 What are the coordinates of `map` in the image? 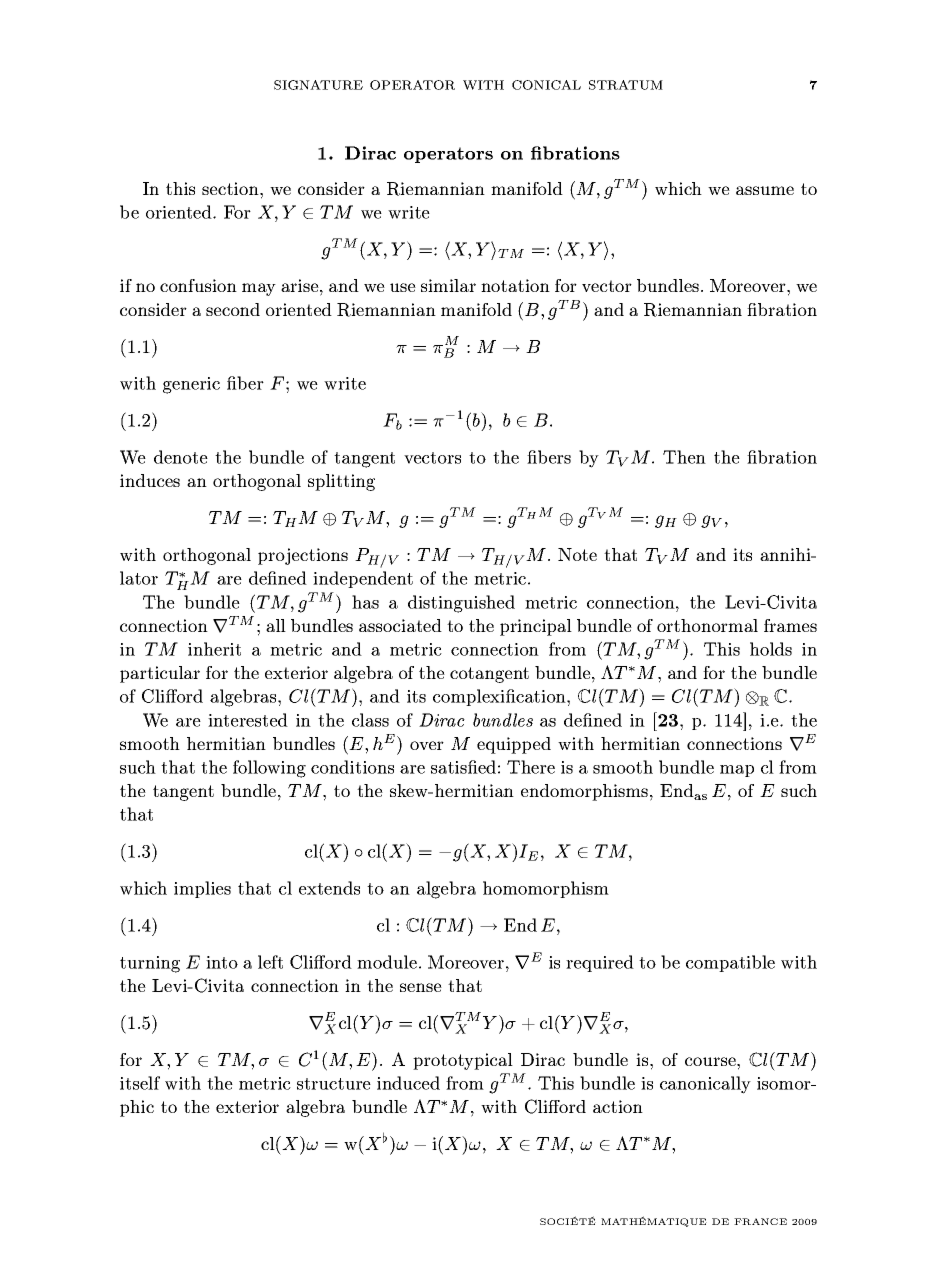 It's located at (737, 771).
